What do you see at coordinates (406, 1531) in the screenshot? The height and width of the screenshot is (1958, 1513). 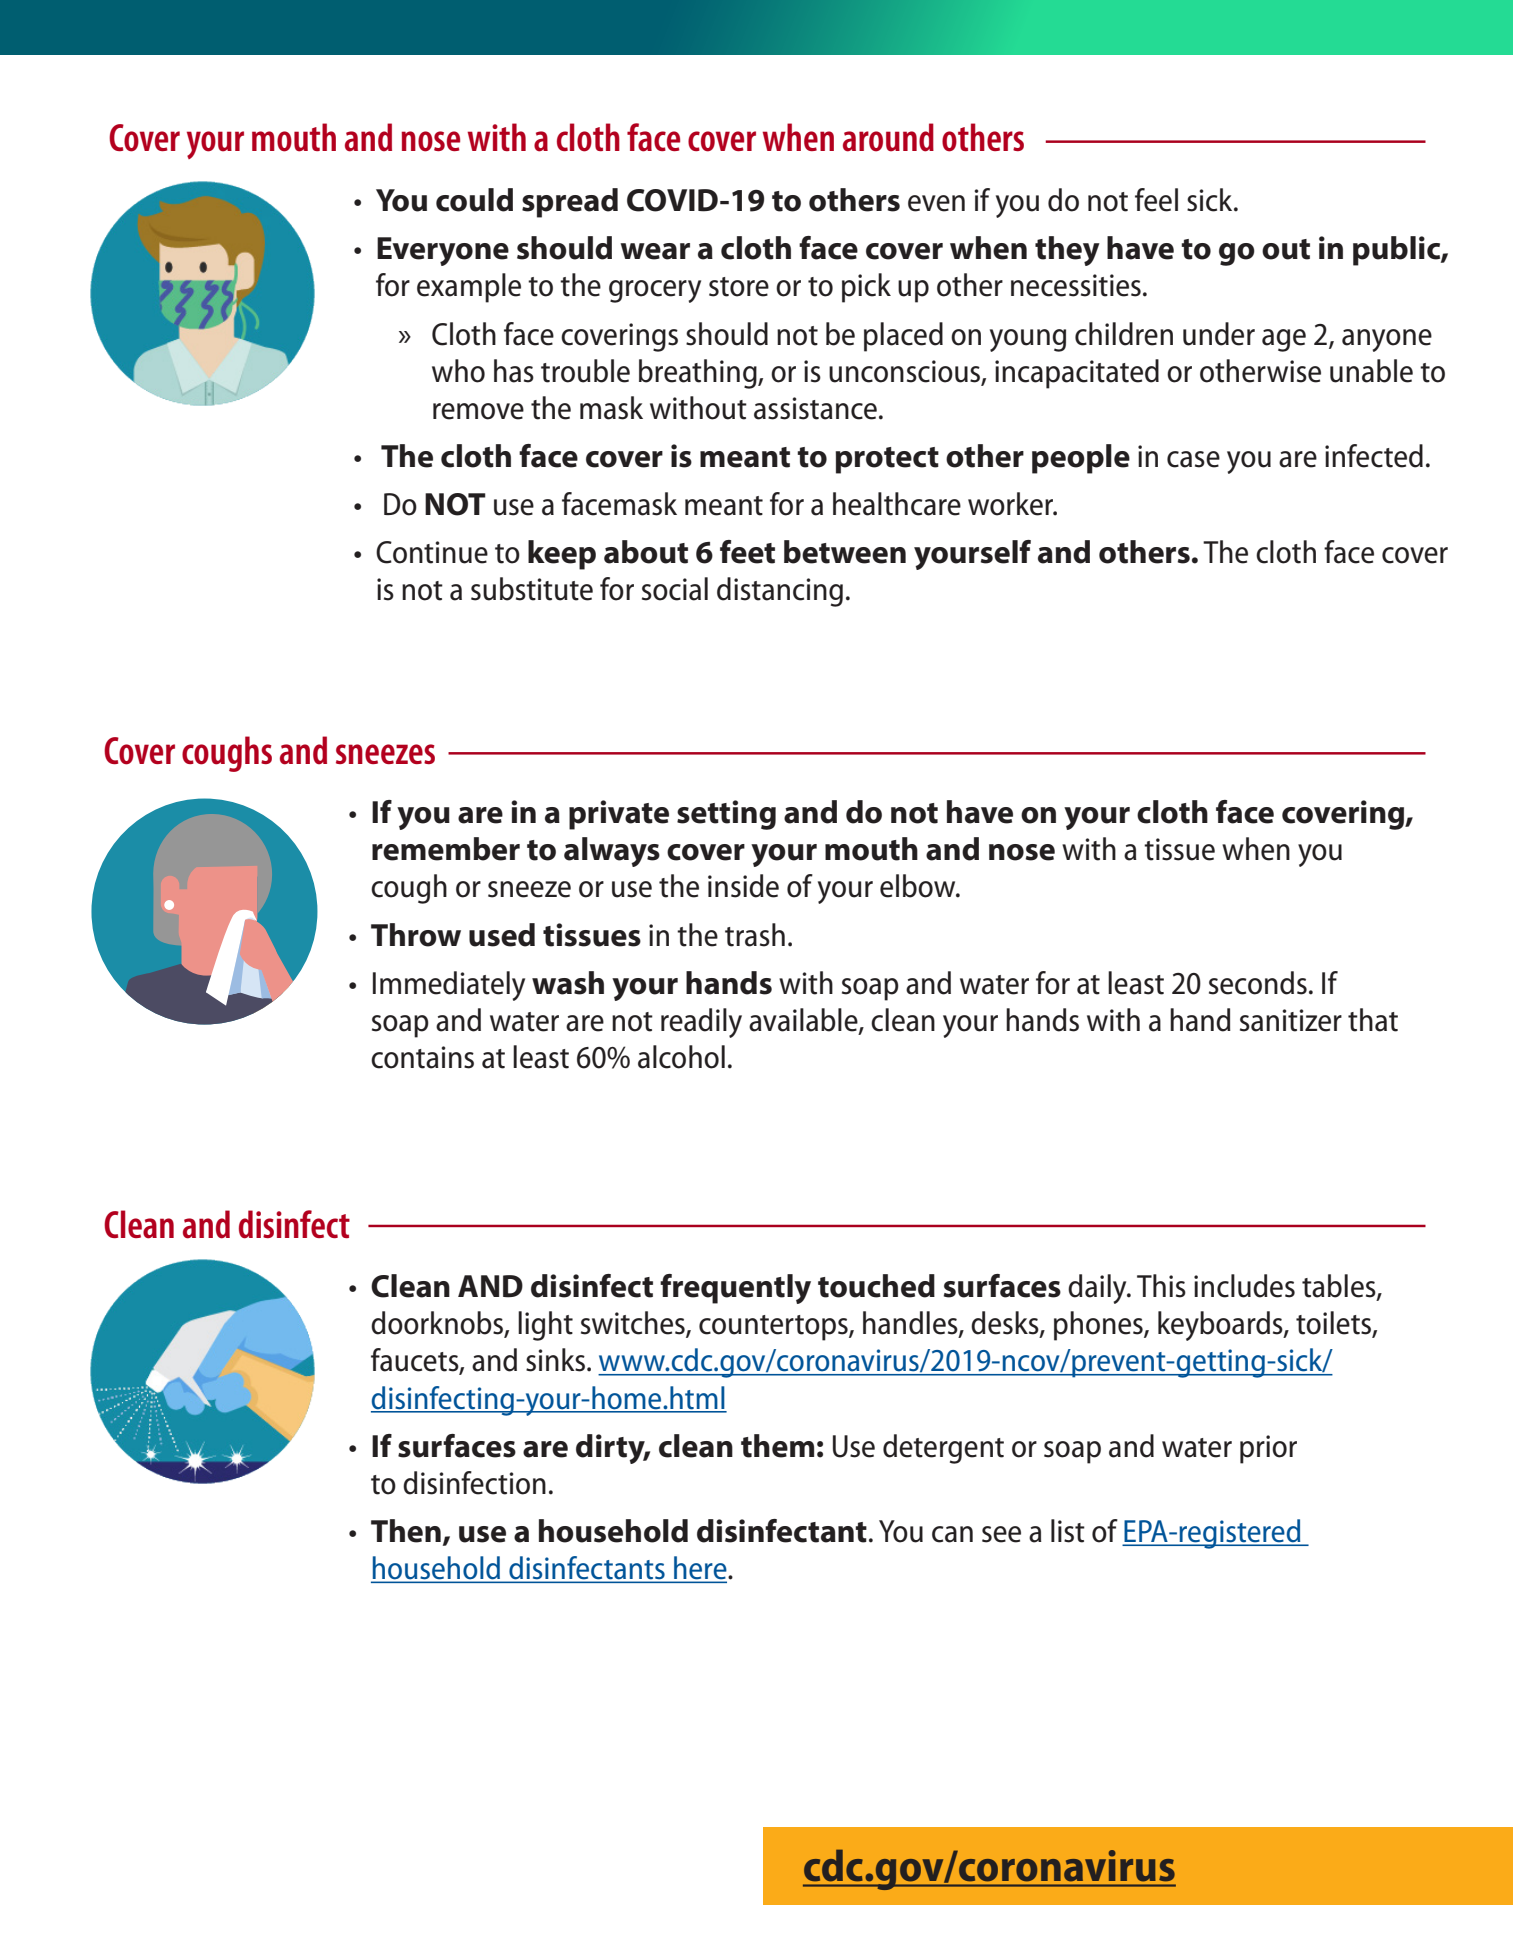 I see `Then` at bounding box center [406, 1531].
